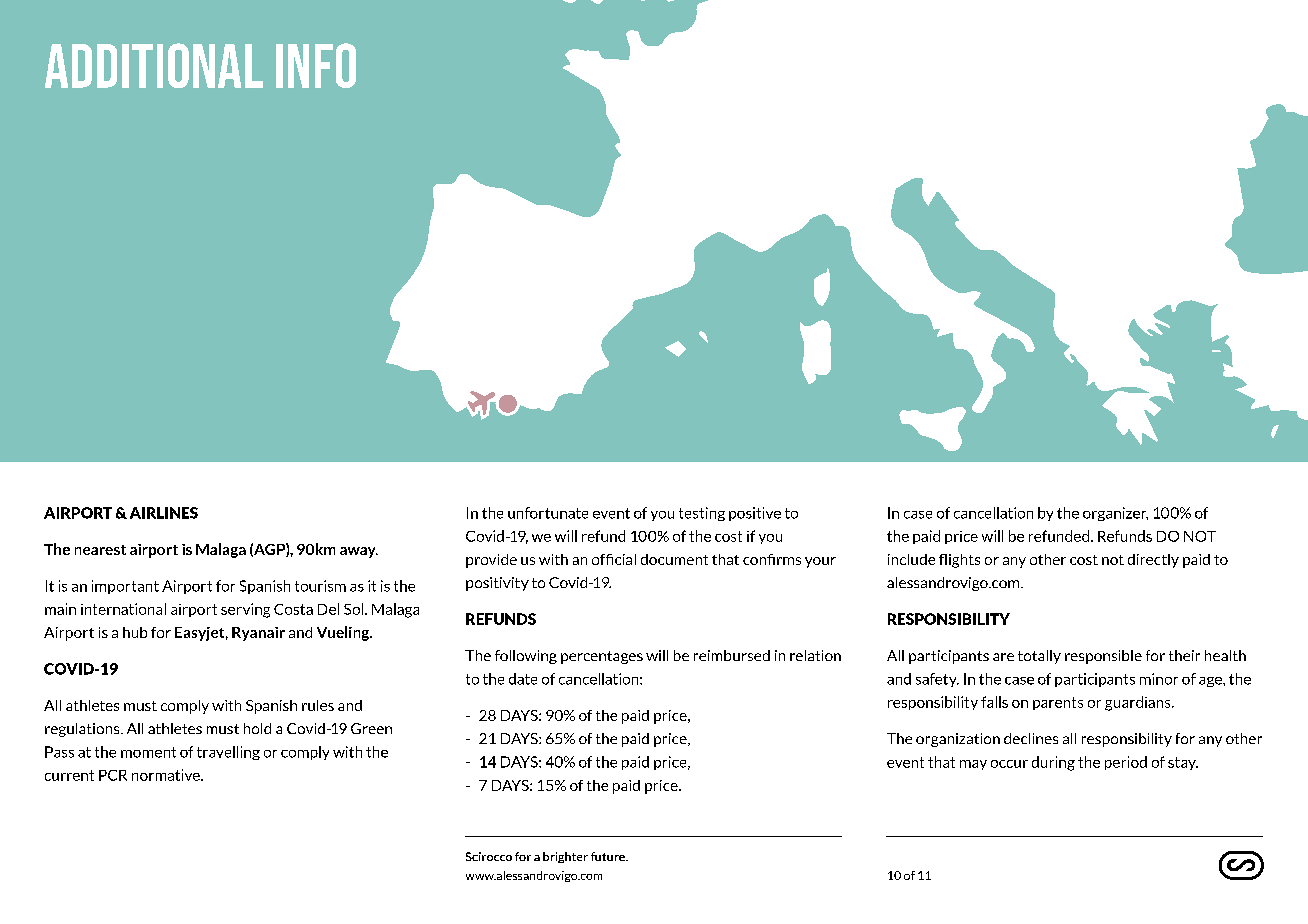  Describe the element at coordinates (100, 550) in the screenshot. I see `nearest` at that location.
